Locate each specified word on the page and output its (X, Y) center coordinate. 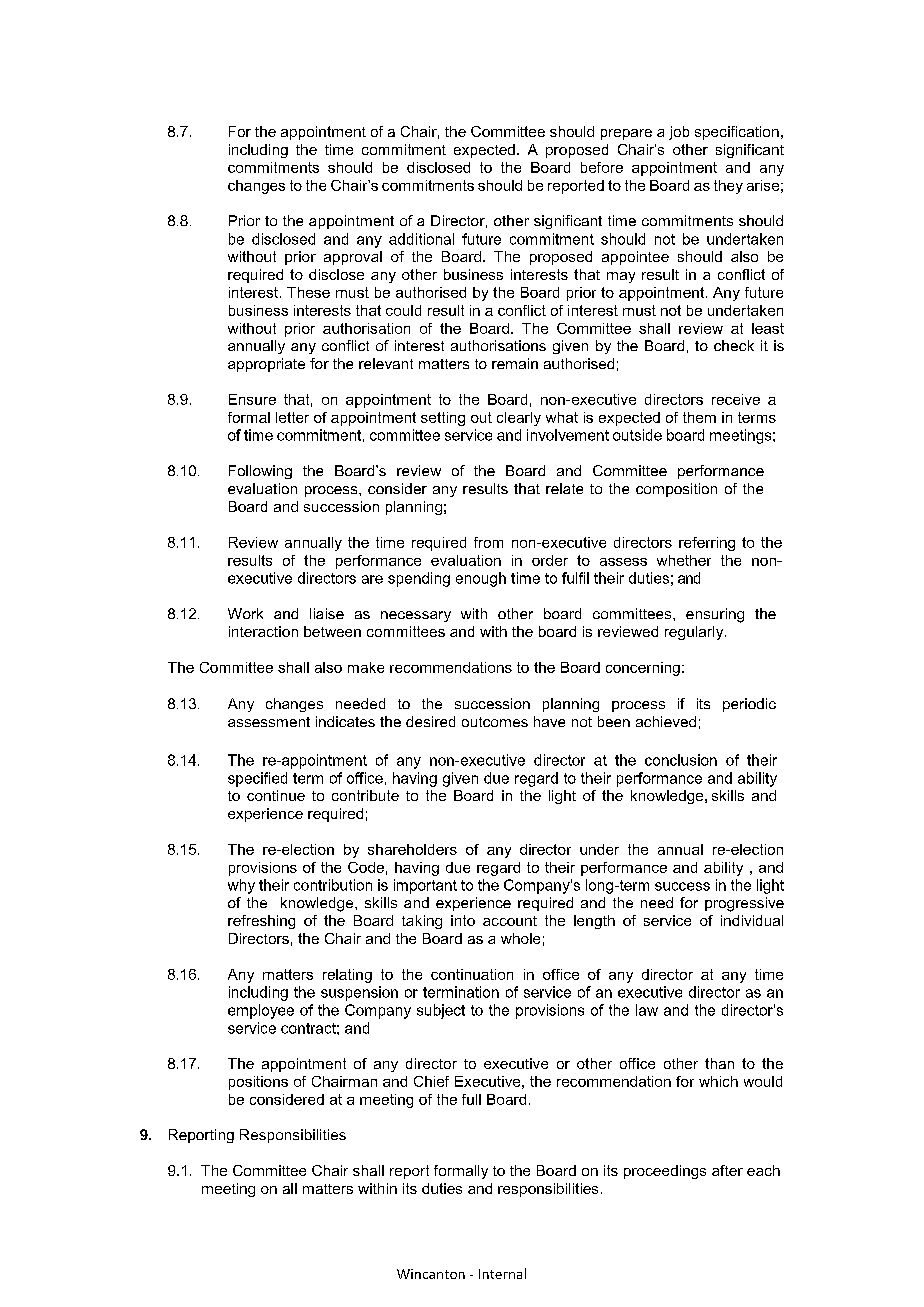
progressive (744, 904)
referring (707, 544)
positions (258, 1083)
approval (353, 258)
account (510, 921)
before (602, 167)
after (727, 1170)
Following (260, 472)
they (728, 187)
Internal (502, 1273)
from (488, 542)
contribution (333, 885)
